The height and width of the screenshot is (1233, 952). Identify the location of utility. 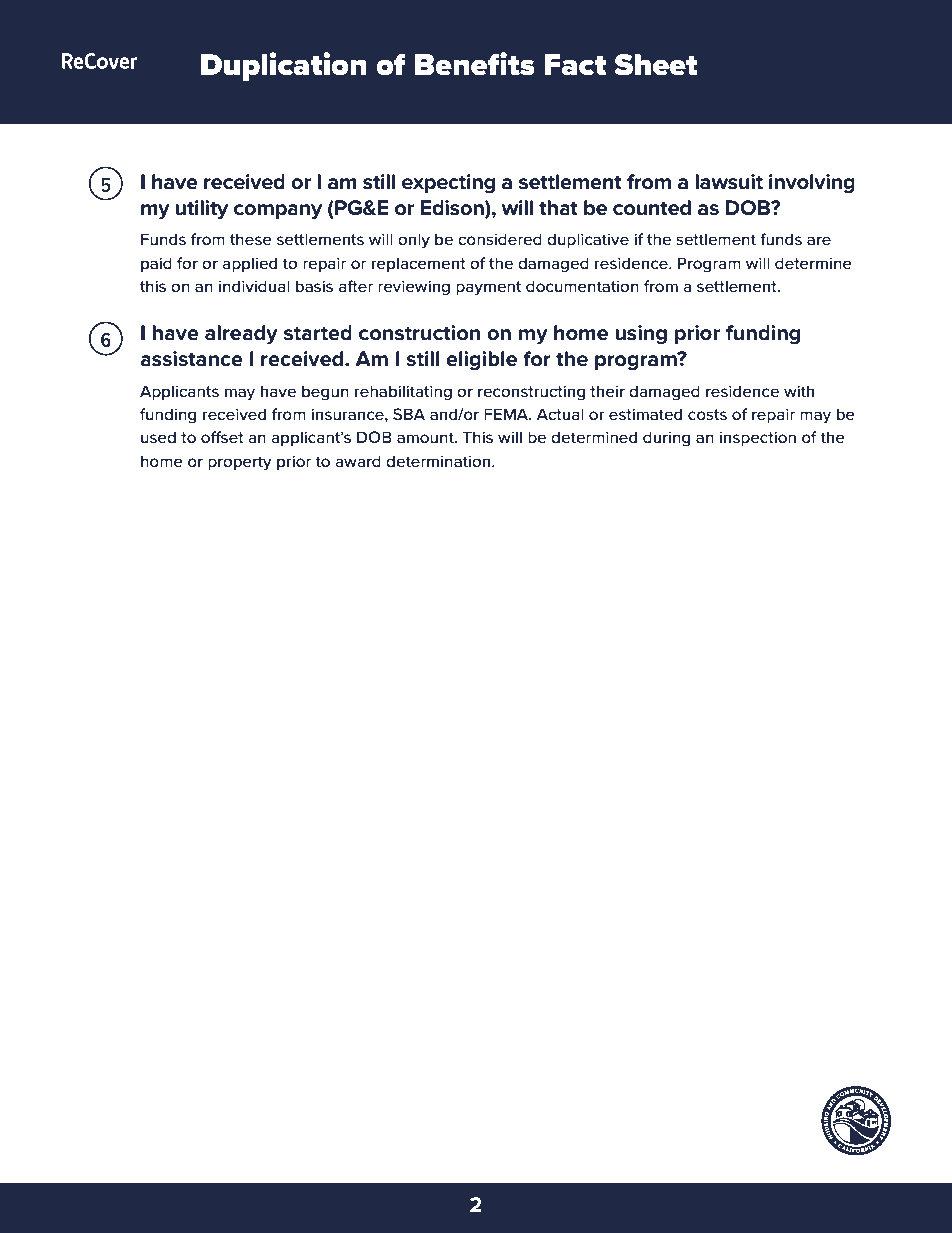
(201, 210).
